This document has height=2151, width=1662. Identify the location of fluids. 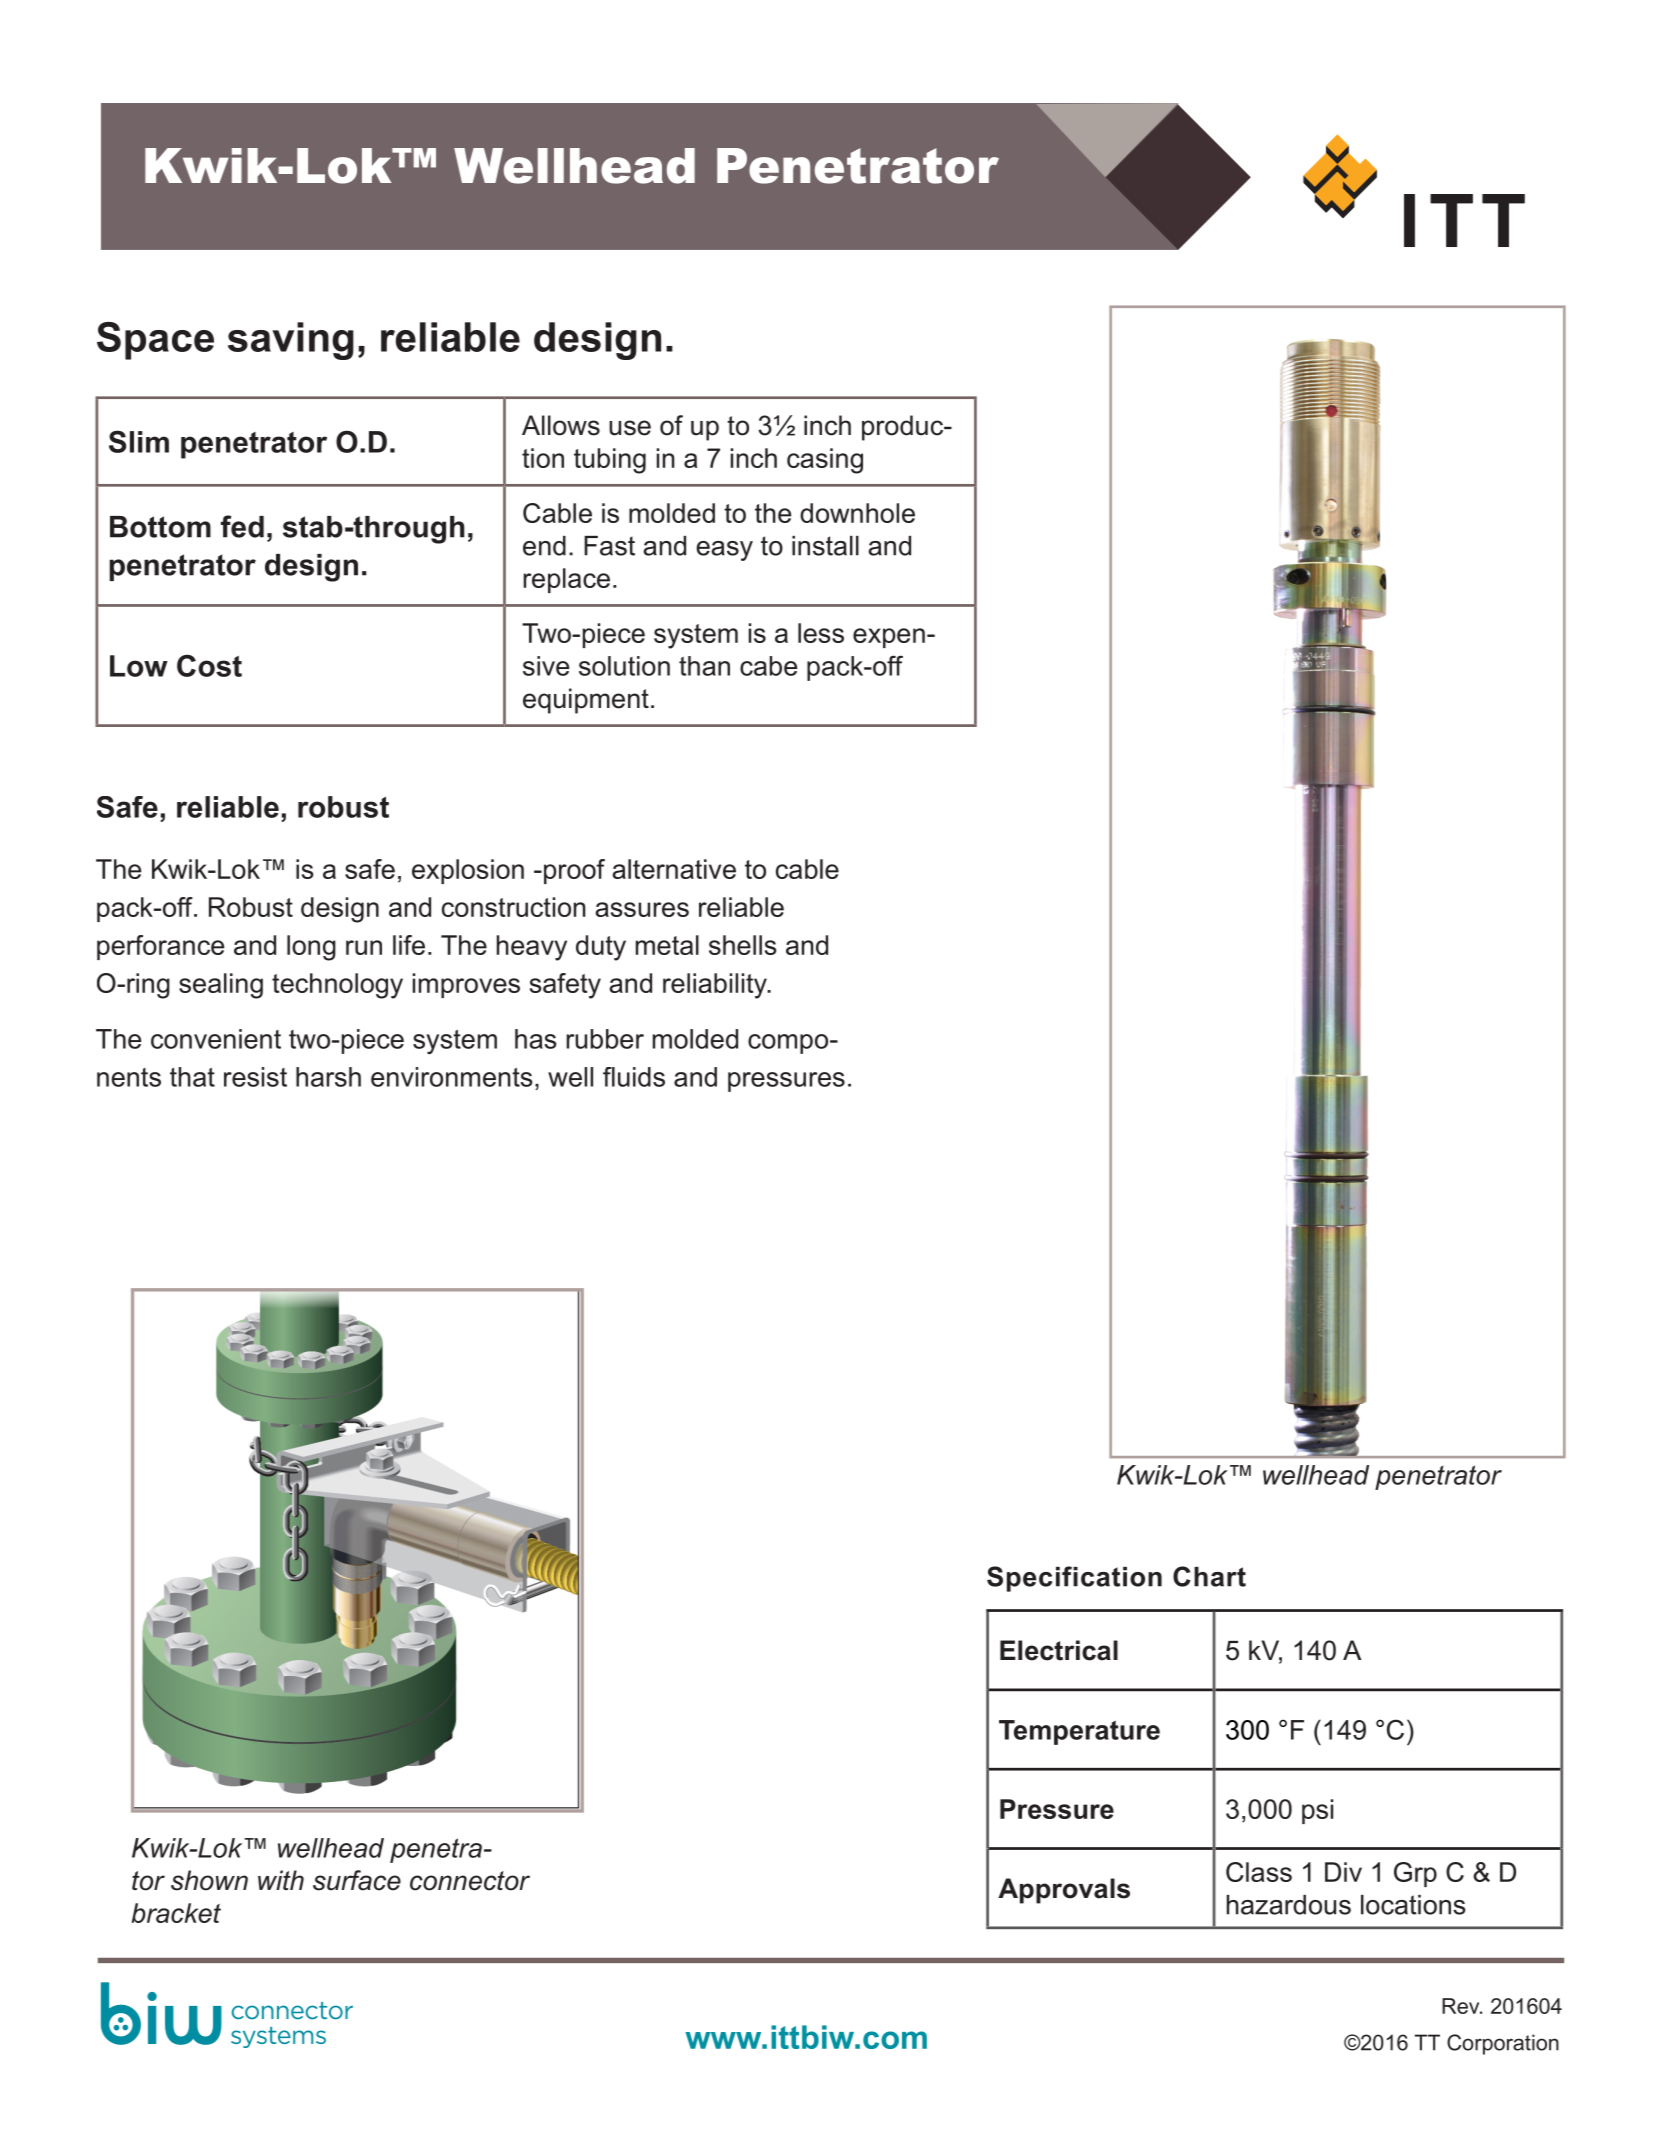
(634, 1077).
